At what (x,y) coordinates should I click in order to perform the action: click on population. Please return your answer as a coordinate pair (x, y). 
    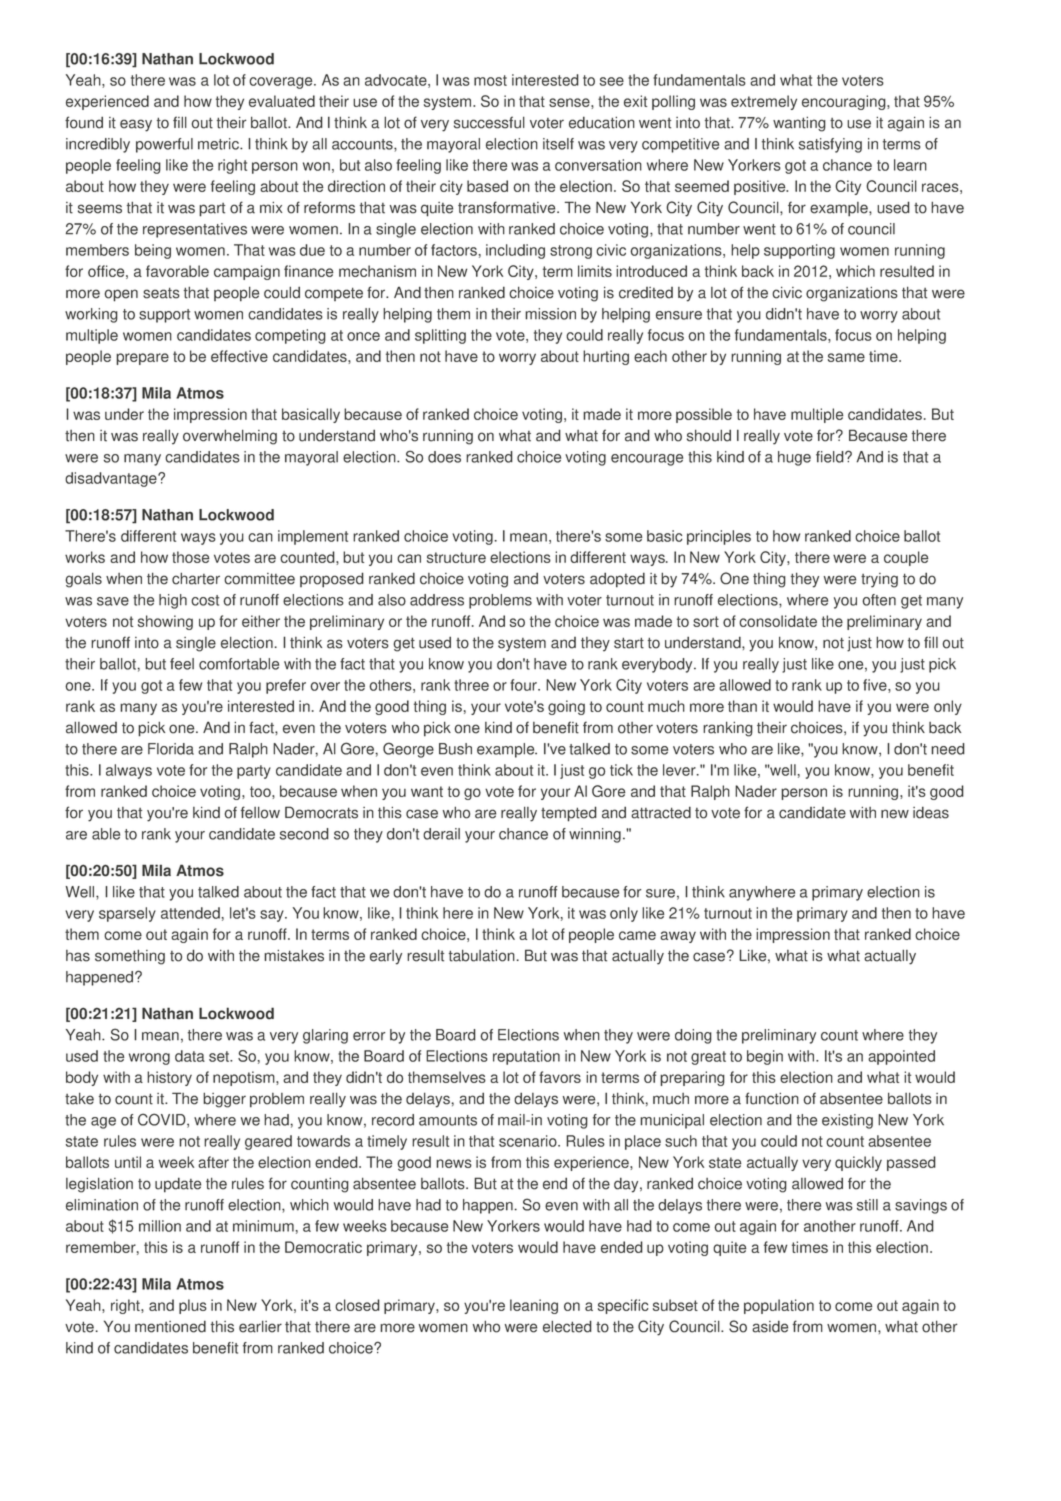
    Looking at the image, I should click on (779, 1306).
